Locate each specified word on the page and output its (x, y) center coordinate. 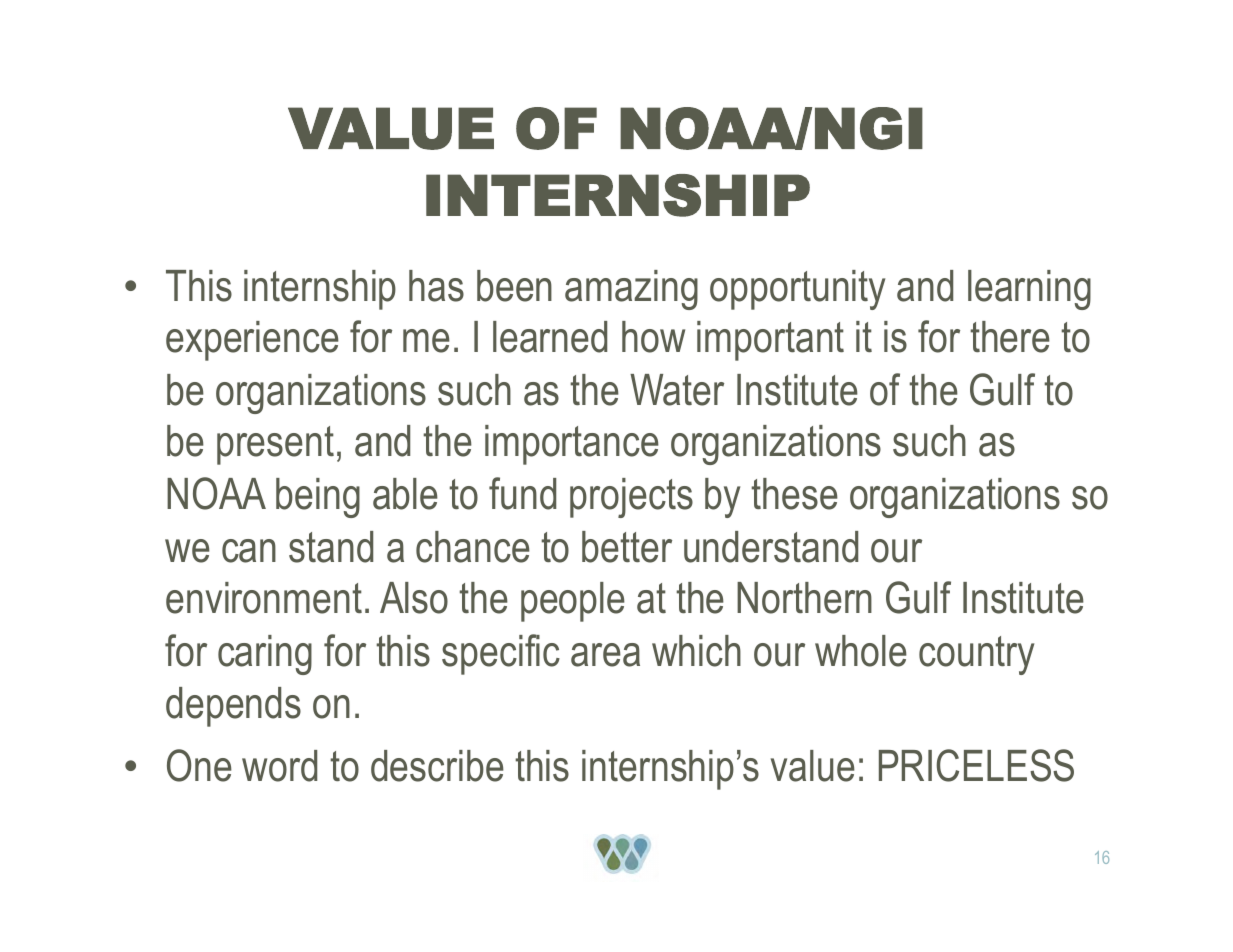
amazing (631, 290)
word (279, 766)
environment (264, 598)
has (436, 286)
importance (572, 445)
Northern (804, 598)
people (573, 602)
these (794, 494)
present (275, 445)
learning (1029, 290)
